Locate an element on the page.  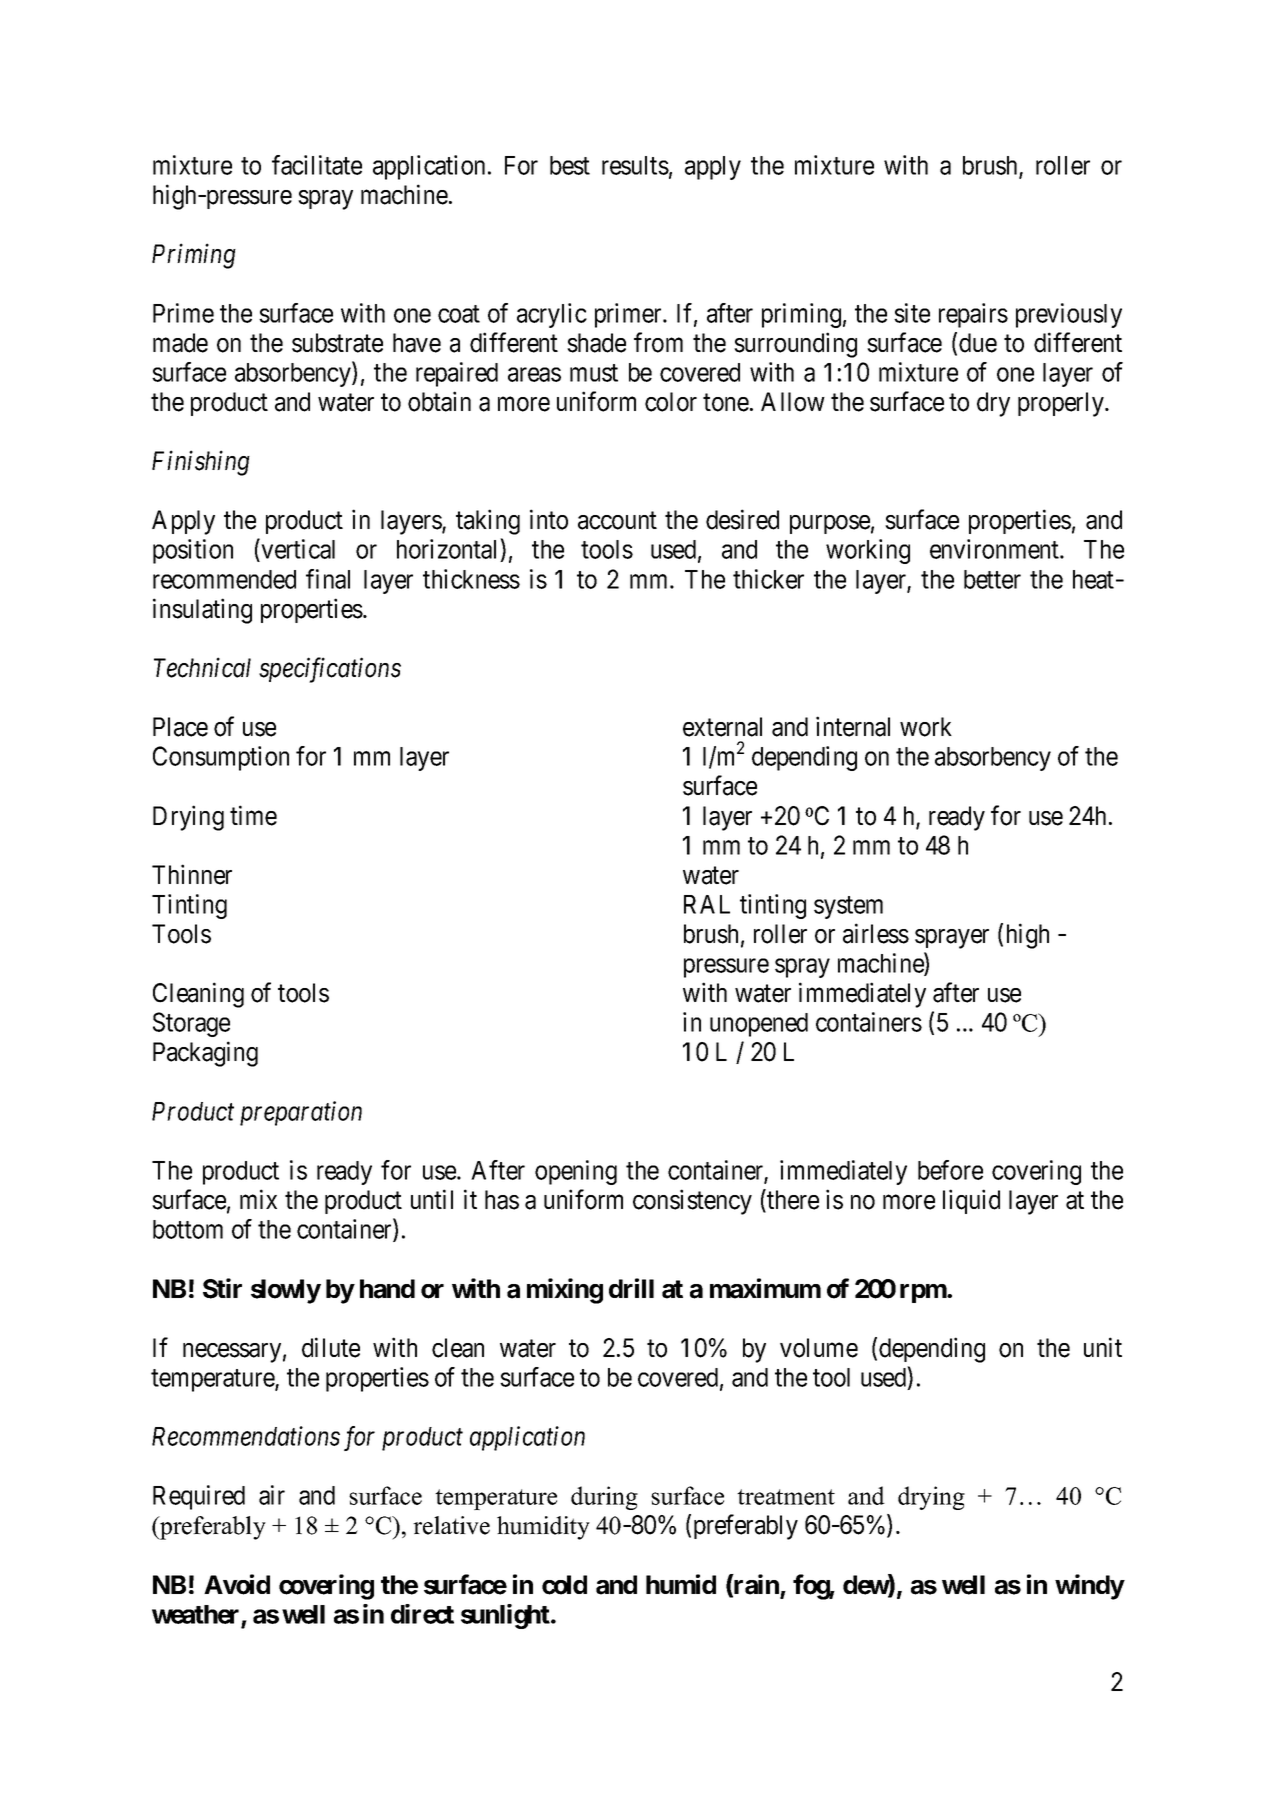
before is located at coordinates (950, 1170).
